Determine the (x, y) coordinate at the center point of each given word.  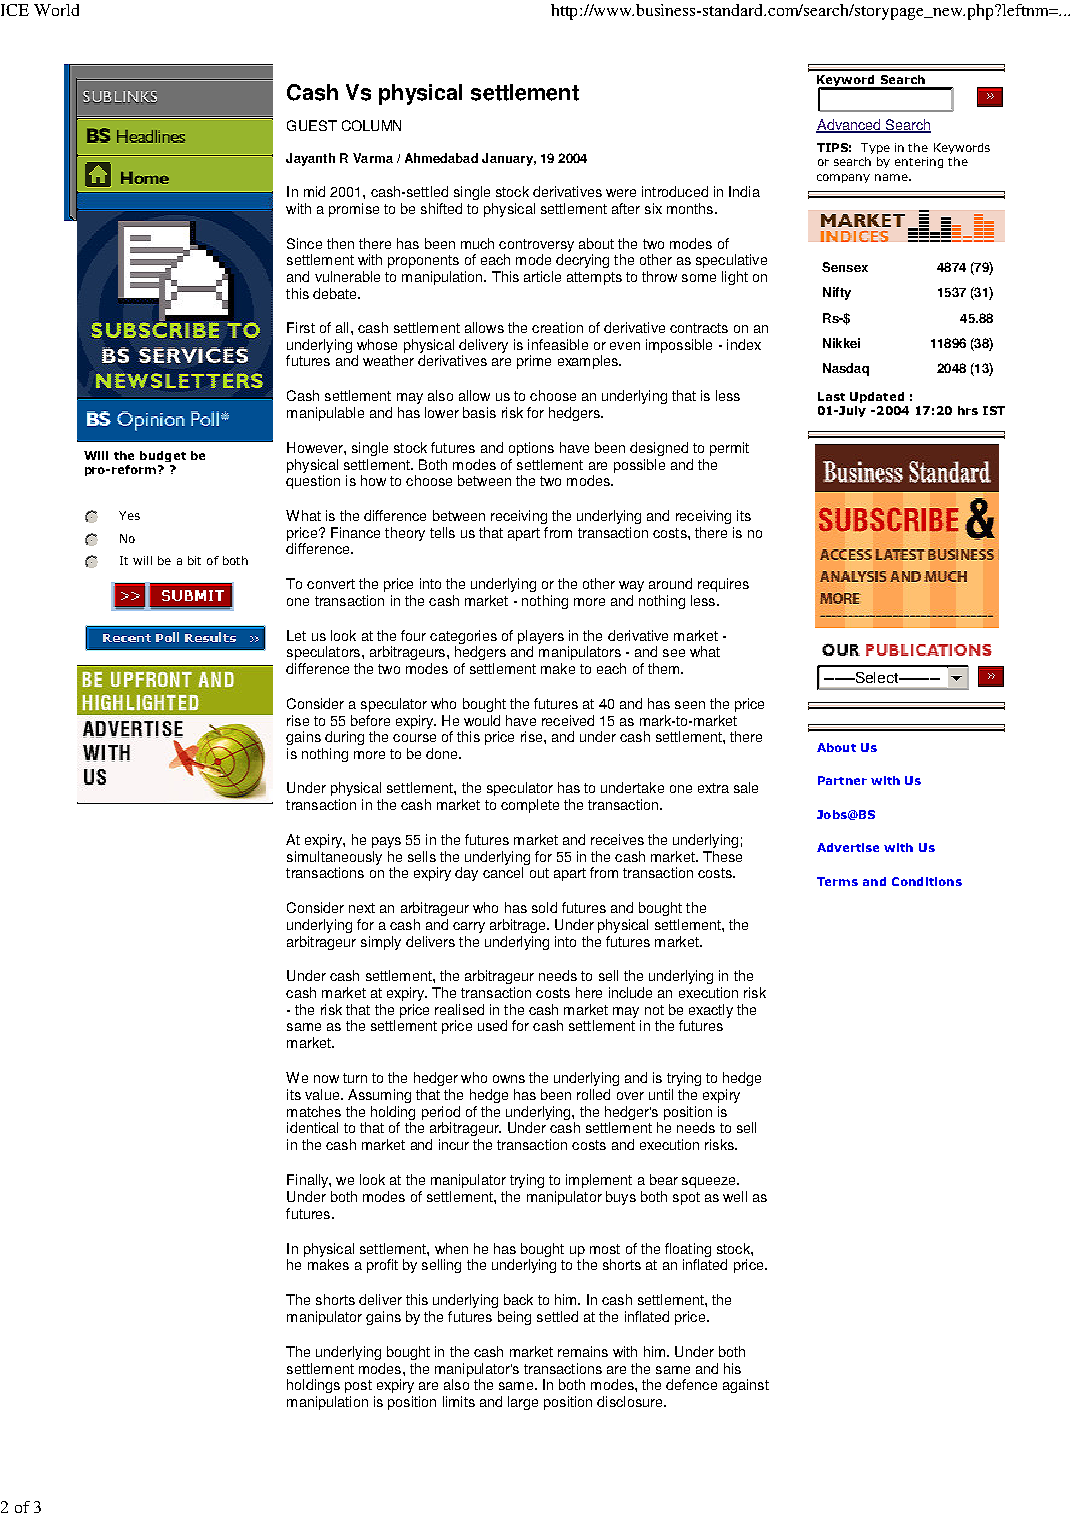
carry (469, 927)
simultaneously (334, 858)
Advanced (849, 126)
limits (459, 1401)
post (358, 1386)
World (56, 10)
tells (442, 532)
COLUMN (371, 125)
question (313, 482)
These (722, 856)
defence (691, 1384)
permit (729, 449)
